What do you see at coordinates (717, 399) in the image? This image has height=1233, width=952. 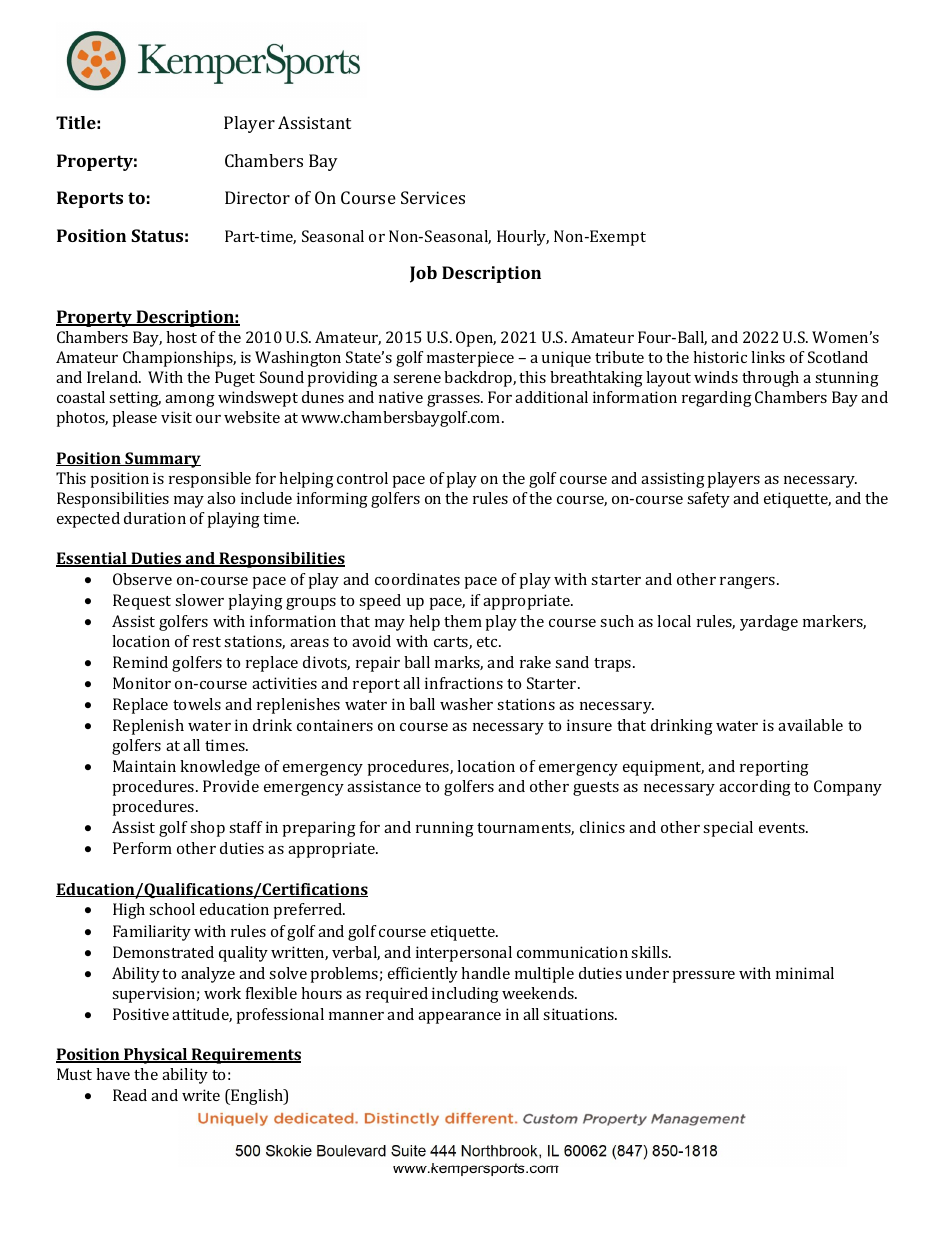 I see `regarding` at bounding box center [717, 399].
